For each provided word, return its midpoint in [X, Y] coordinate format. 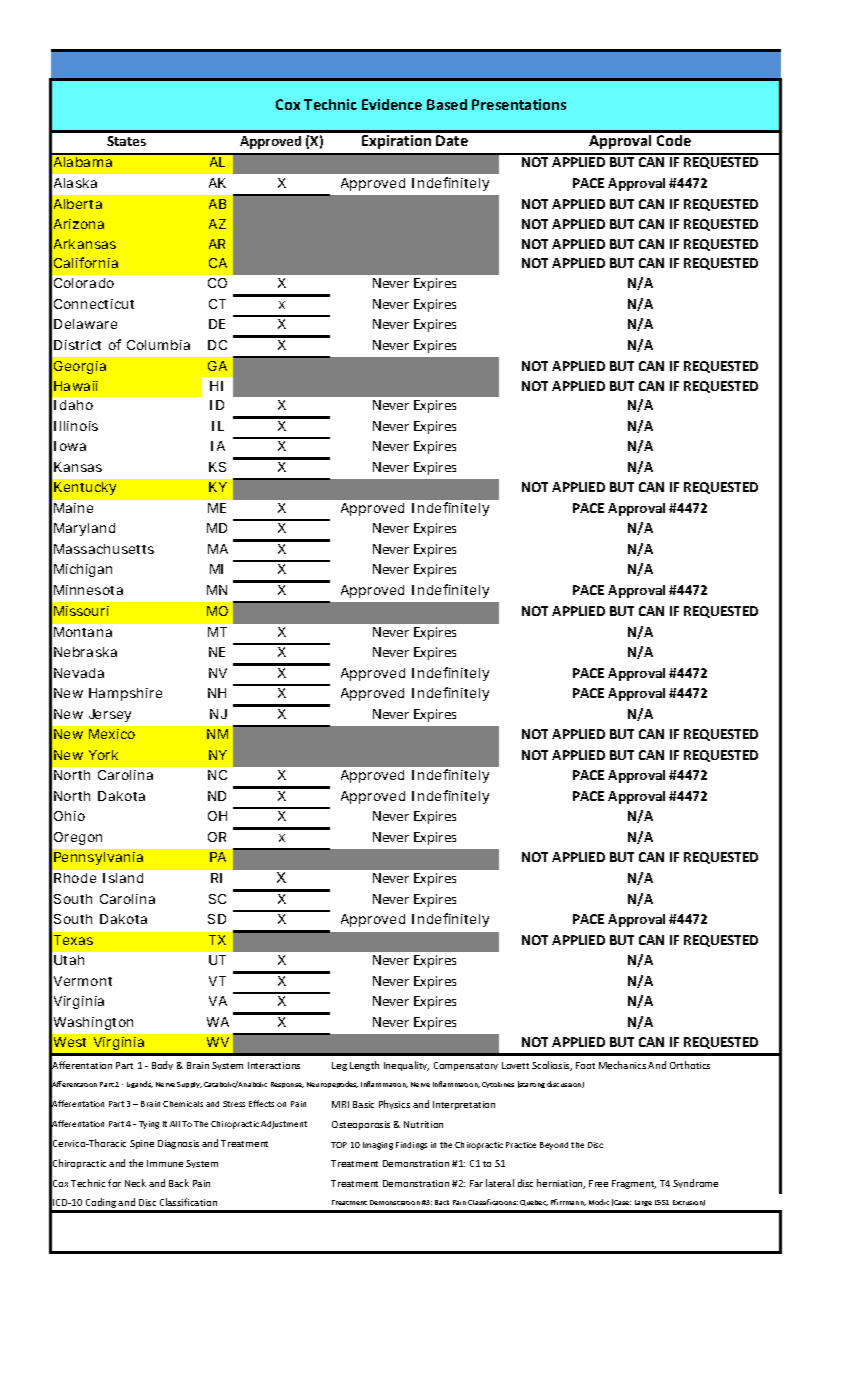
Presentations [519, 104]
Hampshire [125, 694]
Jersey [110, 715]
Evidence [392, 104]
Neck [135, 1183]
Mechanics [622, 1065]
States [126, 141]
